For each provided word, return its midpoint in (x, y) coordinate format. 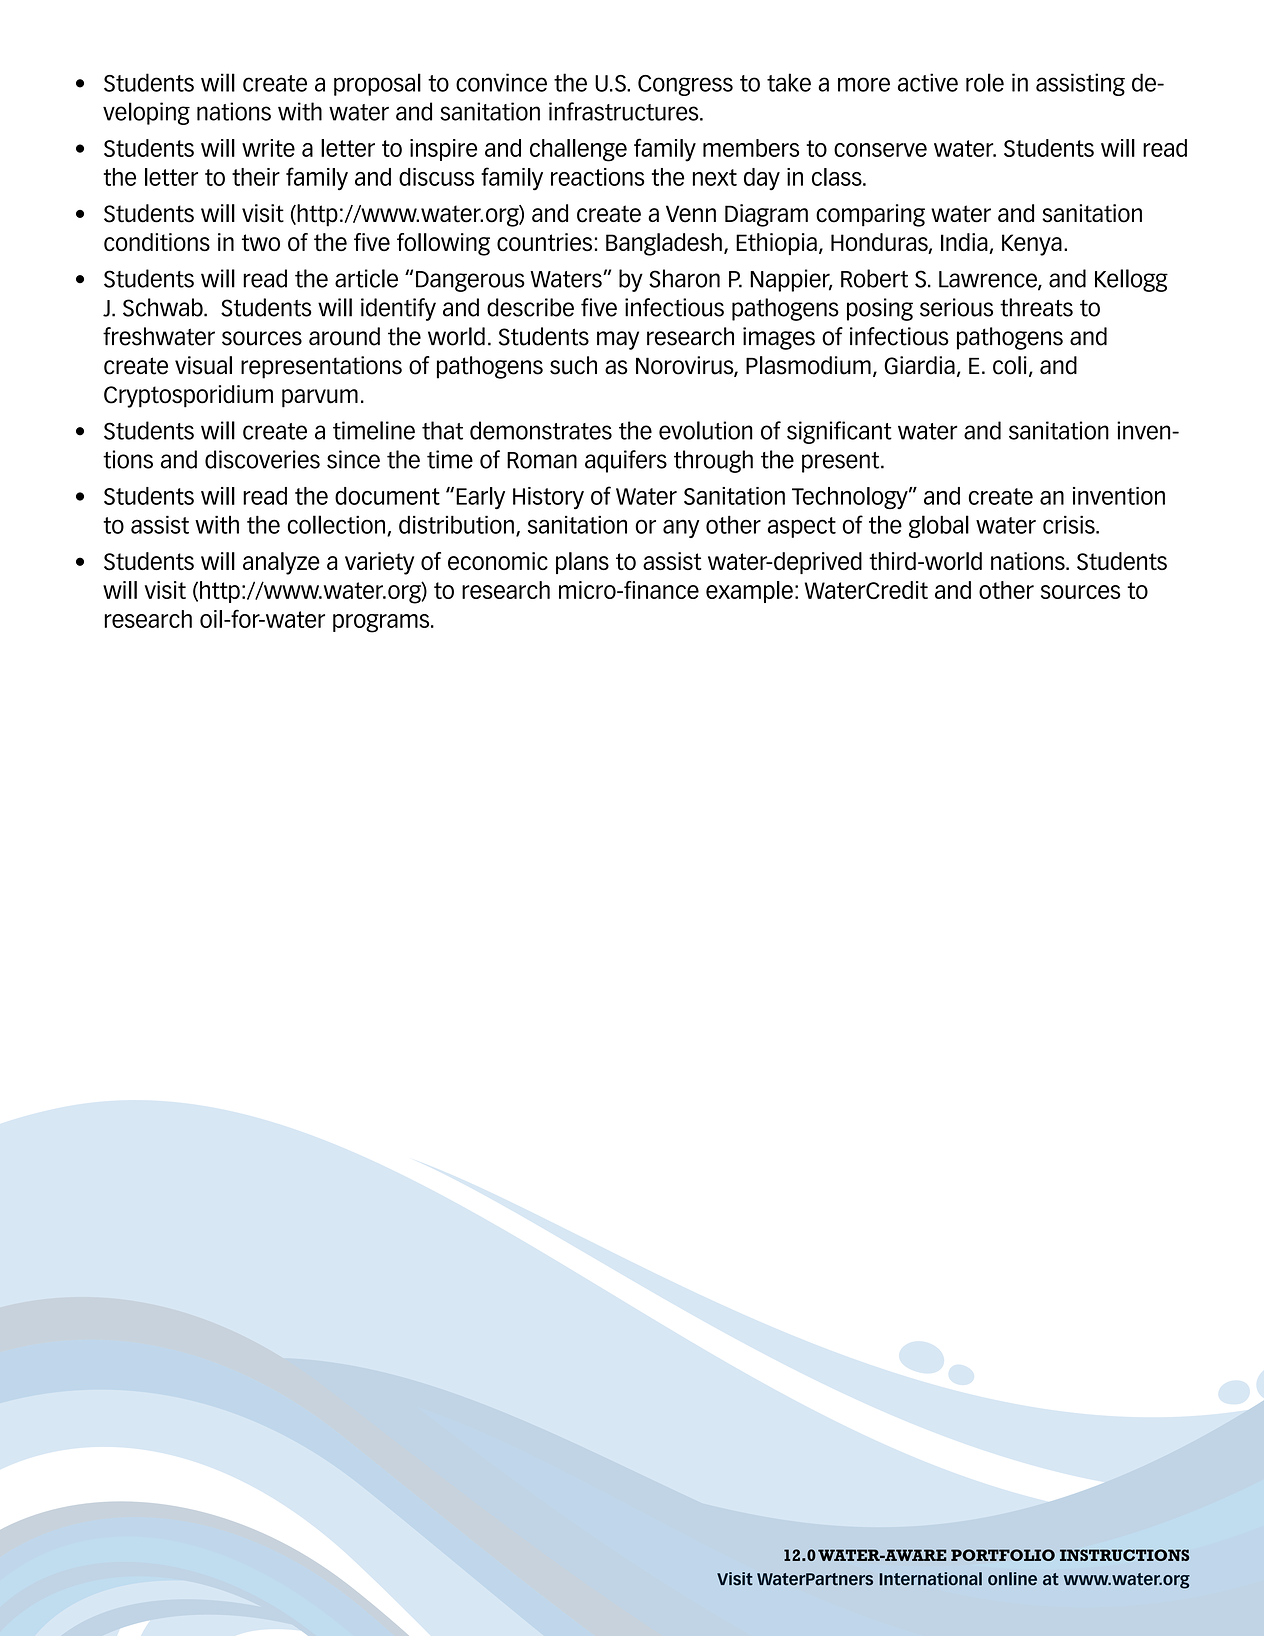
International (930, 1579)
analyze (281, 563)
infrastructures (625, 111)
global (939, 526)
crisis (1070, 525)
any (681, 529)
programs (382, 623)
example (749, 592)
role (985, 82)
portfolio (1003, 1555)
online (1012, 1579)
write (268, 148)
